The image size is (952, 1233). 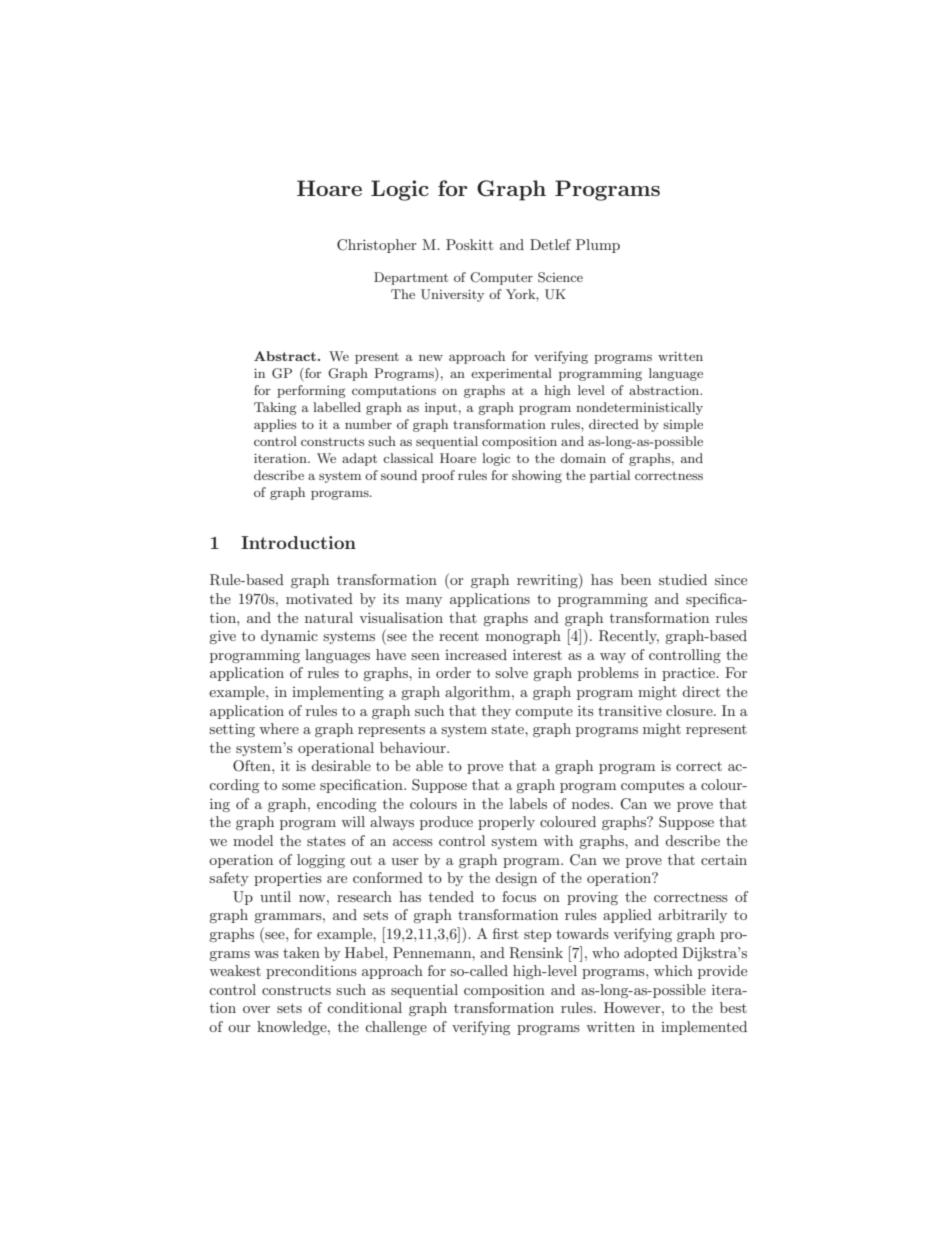 I want to click on dynamic, so click(x=289, y=637).
